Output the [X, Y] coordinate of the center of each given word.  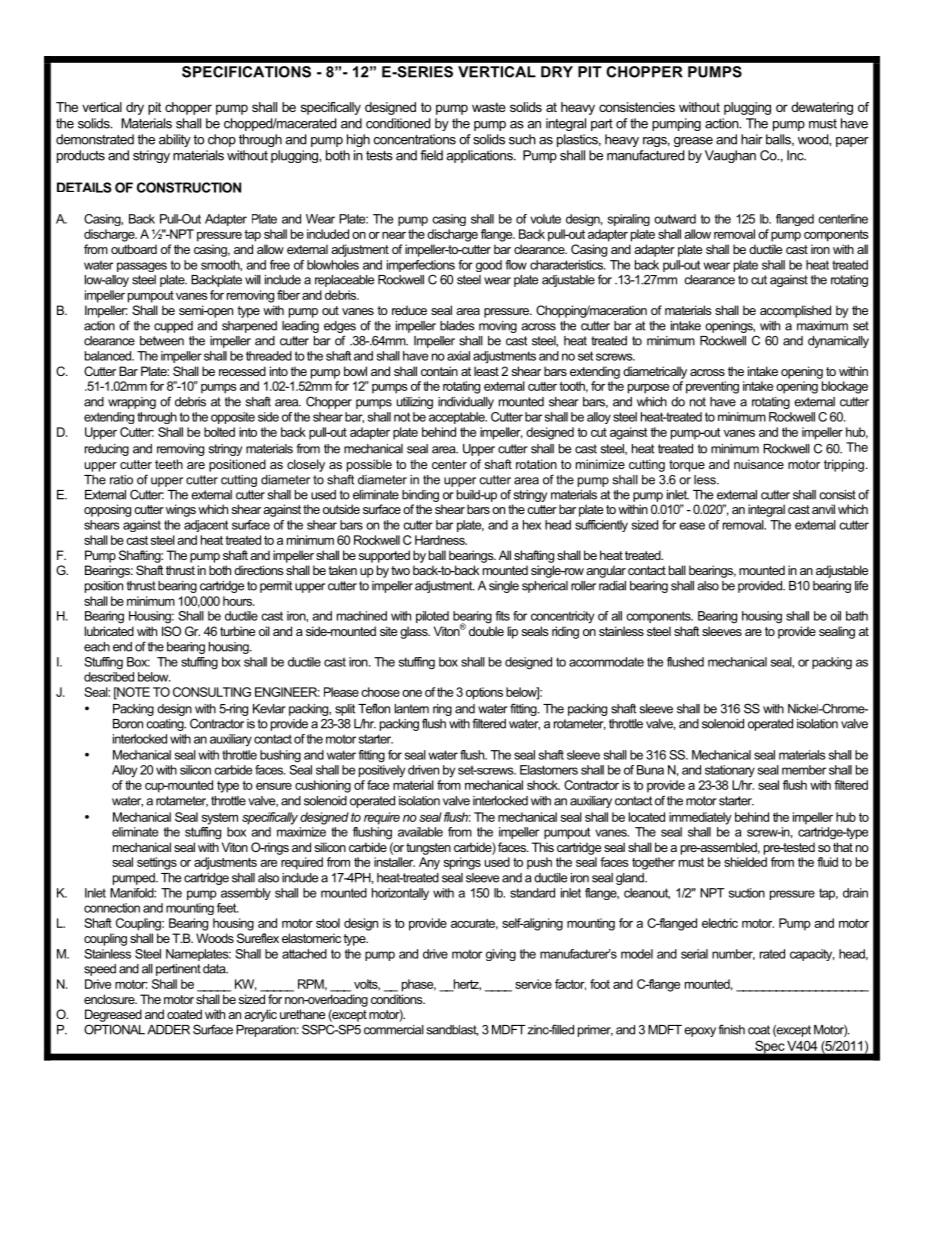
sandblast [453, 1030]
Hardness [441, 540]
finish [731, 1029]
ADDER [168, 1030]
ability [175, 140]
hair [752, 139]
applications [480, 156]
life [861, 585]
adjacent [206, 526]
